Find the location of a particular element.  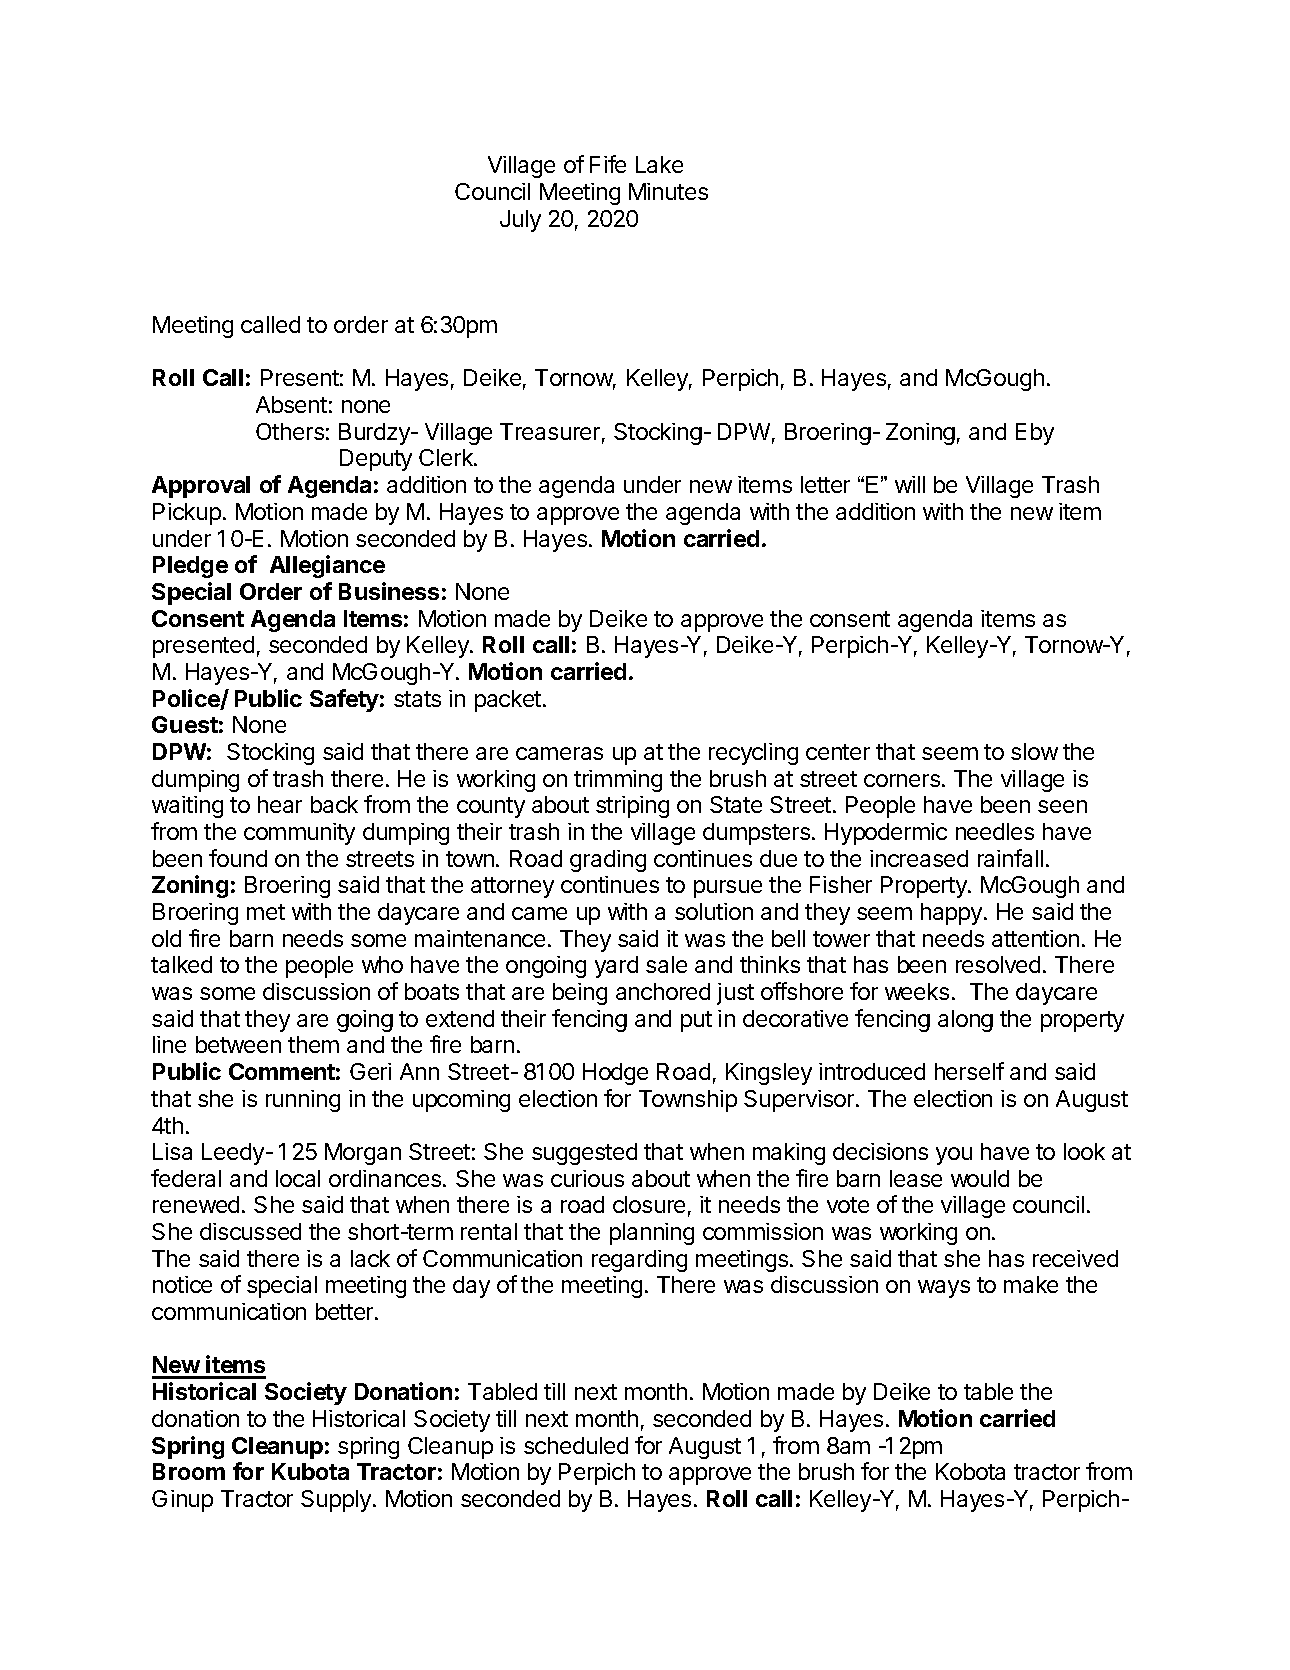

July is located at coordinates (520, 221).
